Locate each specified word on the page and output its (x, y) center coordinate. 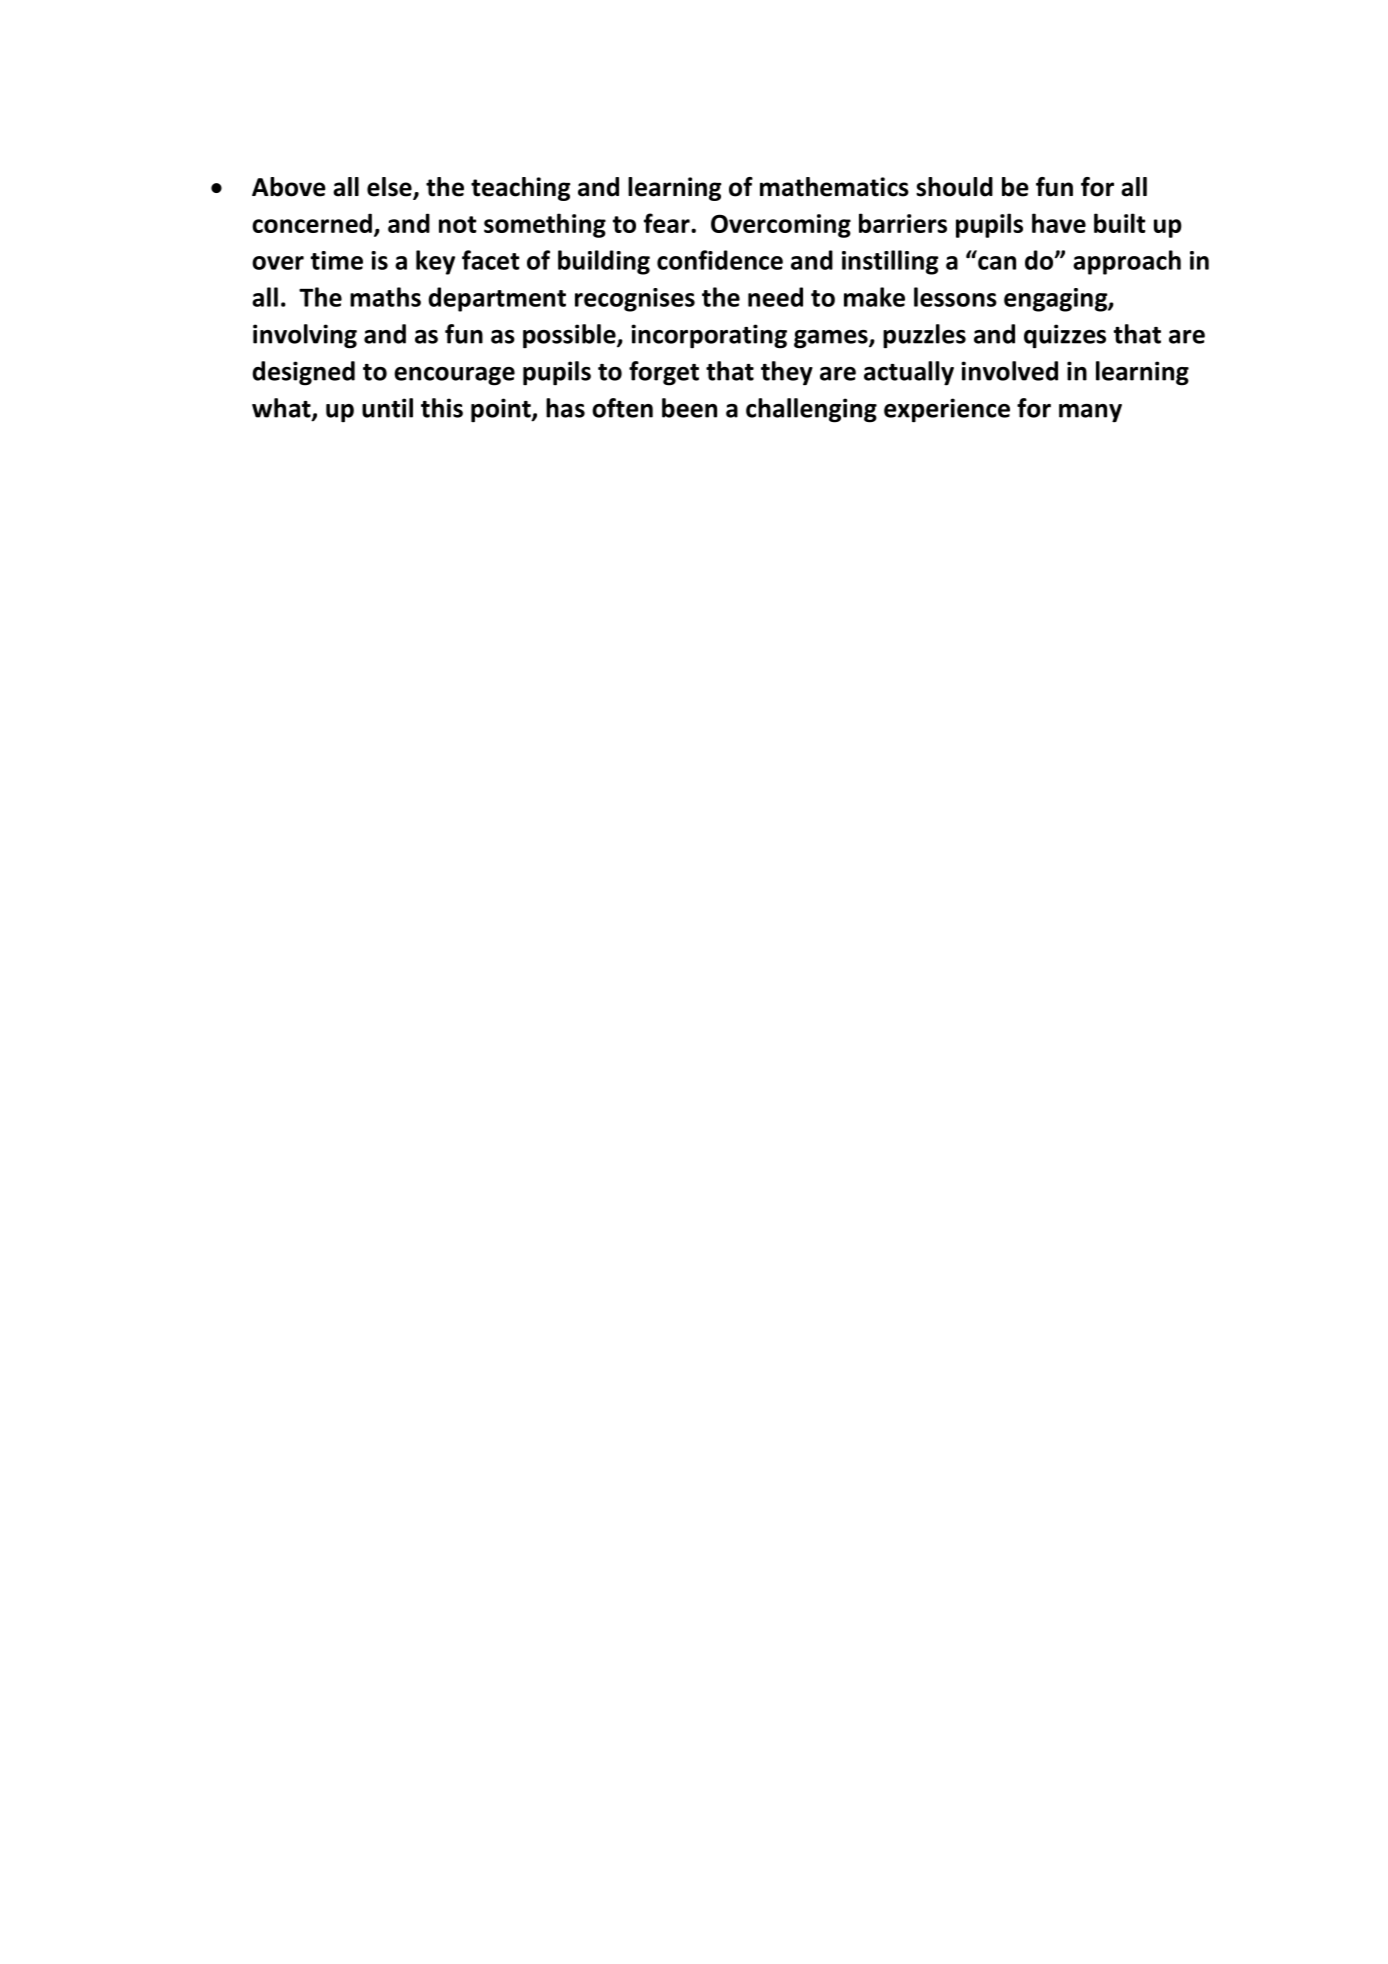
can (997, 263)
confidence (720, 260)
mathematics (834, 187)
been (689, 408)
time (337, 260)
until (387, 408)
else (390, 188)
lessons (955, 297)
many (1090, 413)
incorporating (709, 336)
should (954, 187)
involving (305, 336)
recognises (635, 300)
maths (385, 297)
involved (1009, 371)
